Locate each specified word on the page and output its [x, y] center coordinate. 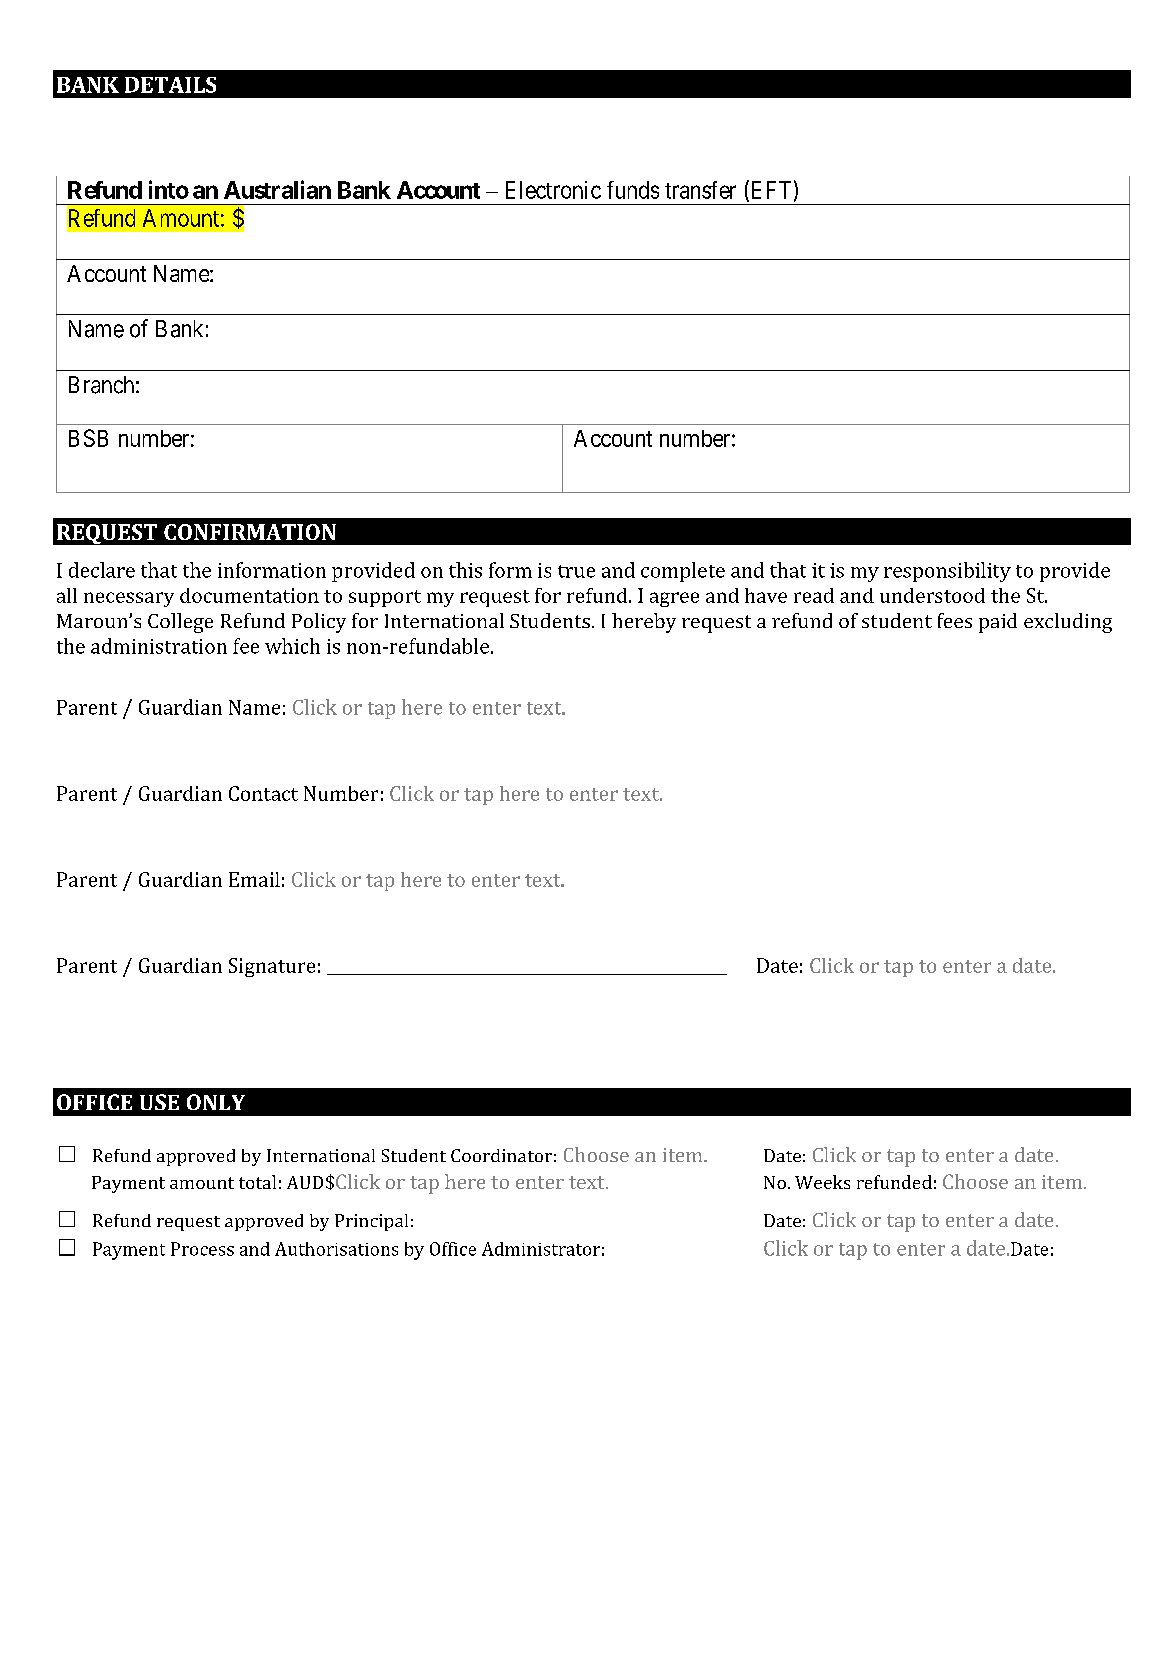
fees [955, 620]
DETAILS [170, 85]
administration [159, 646]
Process [202, 1249]
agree [674, 599]
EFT [769, 190]
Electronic [553, 190]
